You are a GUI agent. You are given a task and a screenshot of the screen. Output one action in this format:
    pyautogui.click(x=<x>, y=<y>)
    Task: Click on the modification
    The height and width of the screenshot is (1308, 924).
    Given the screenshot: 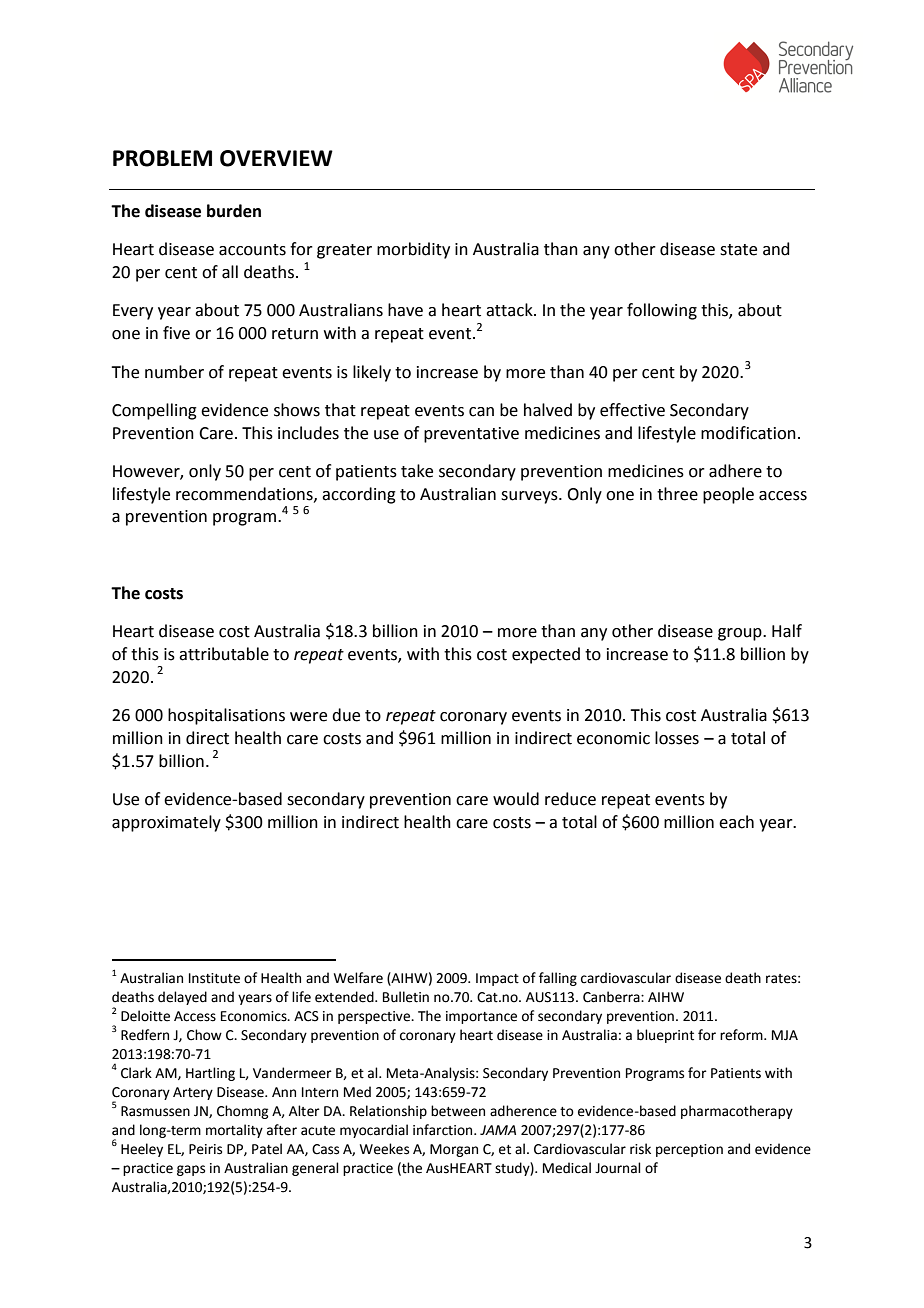 What is the action you would take?
    pyautogui.click(x=748, y=433)
